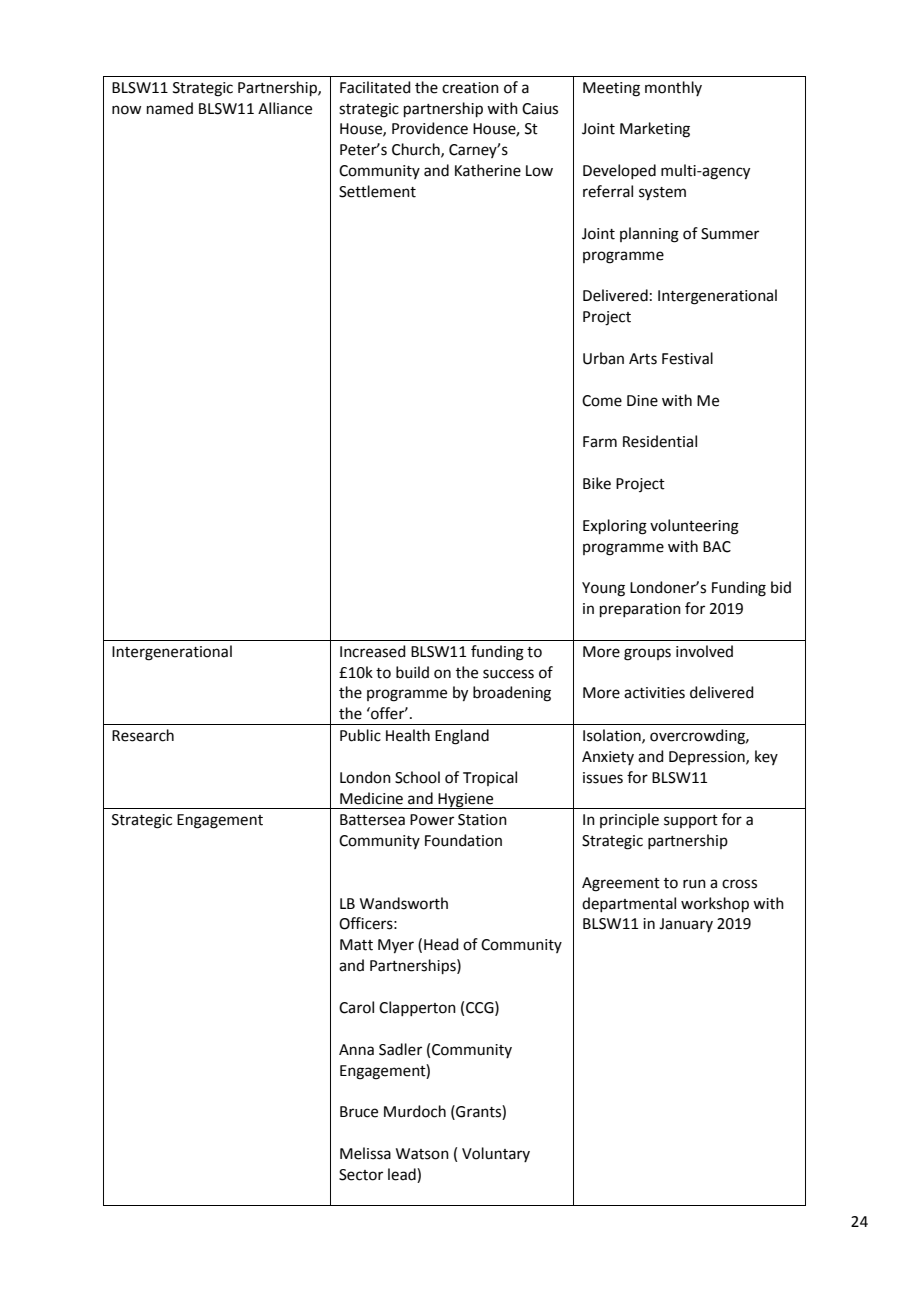  What do you see at coordinates (412, 672) in the screenshot?
I see `build` at bounding box center [412, 672].
